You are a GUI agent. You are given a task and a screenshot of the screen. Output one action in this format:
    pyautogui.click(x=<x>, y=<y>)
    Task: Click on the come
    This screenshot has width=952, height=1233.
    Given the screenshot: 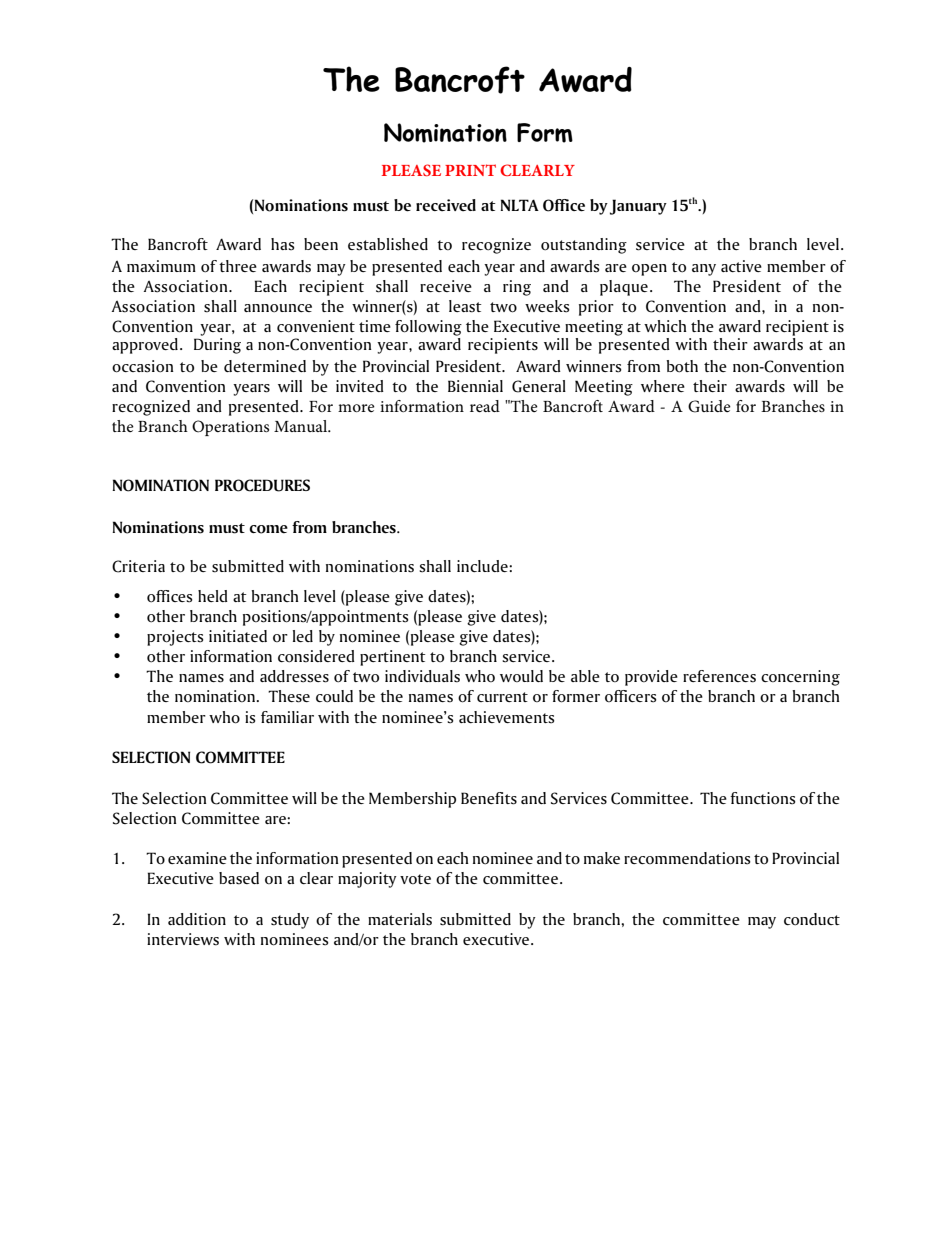 What is the action you would take?
    pyautogui.click(x=268, y=529)
